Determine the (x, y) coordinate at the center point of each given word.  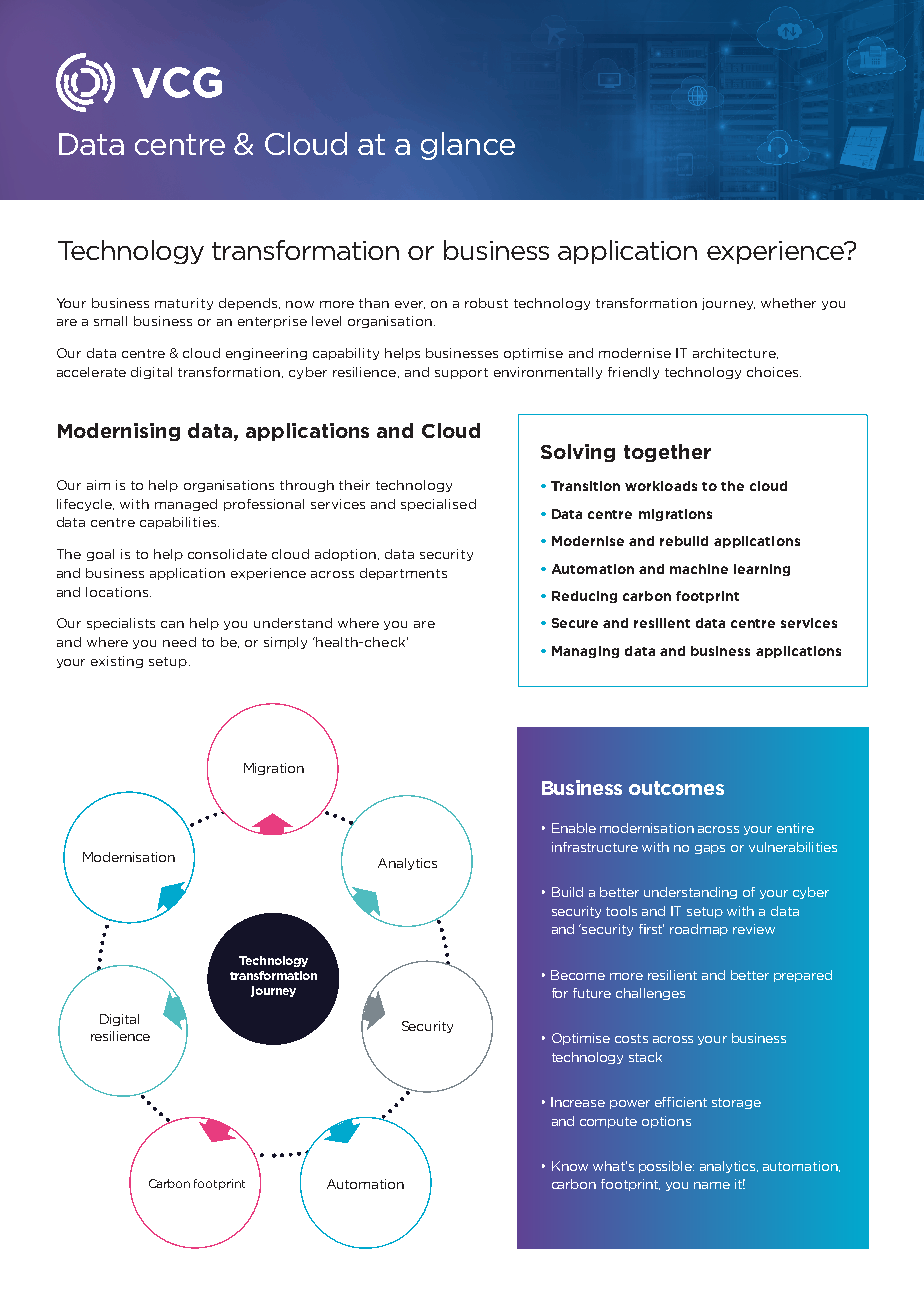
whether (788, 303)
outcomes (676, 788)
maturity (184, 304)
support (461, 373)
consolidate (227, 554)
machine (699, 569)
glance (468, 146)
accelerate (91, 372)
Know (570, 1166)
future (592, 993)
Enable (574, 828)
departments (403, 574)
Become (578, 975)
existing (117, 662)
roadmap (699, 930)
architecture (735, 353)
